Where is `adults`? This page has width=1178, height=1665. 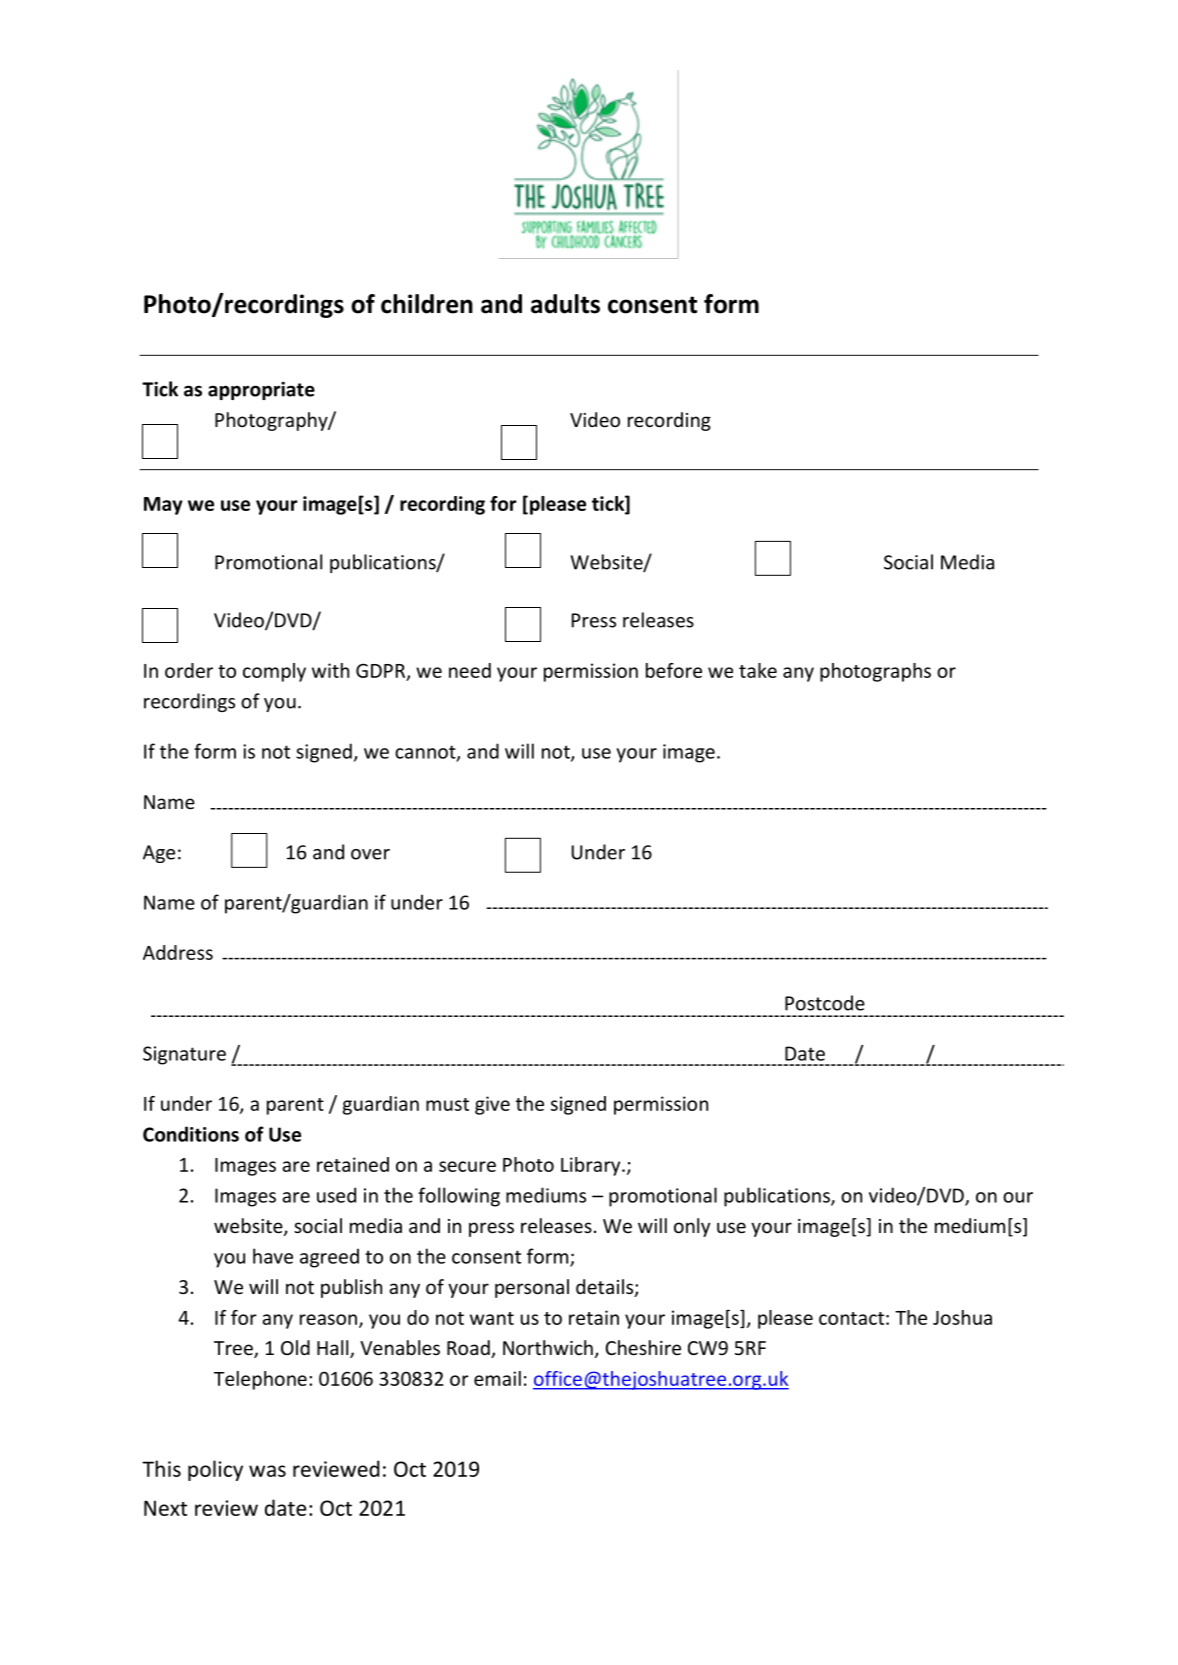 adults is located at coordinates (565, 304).
